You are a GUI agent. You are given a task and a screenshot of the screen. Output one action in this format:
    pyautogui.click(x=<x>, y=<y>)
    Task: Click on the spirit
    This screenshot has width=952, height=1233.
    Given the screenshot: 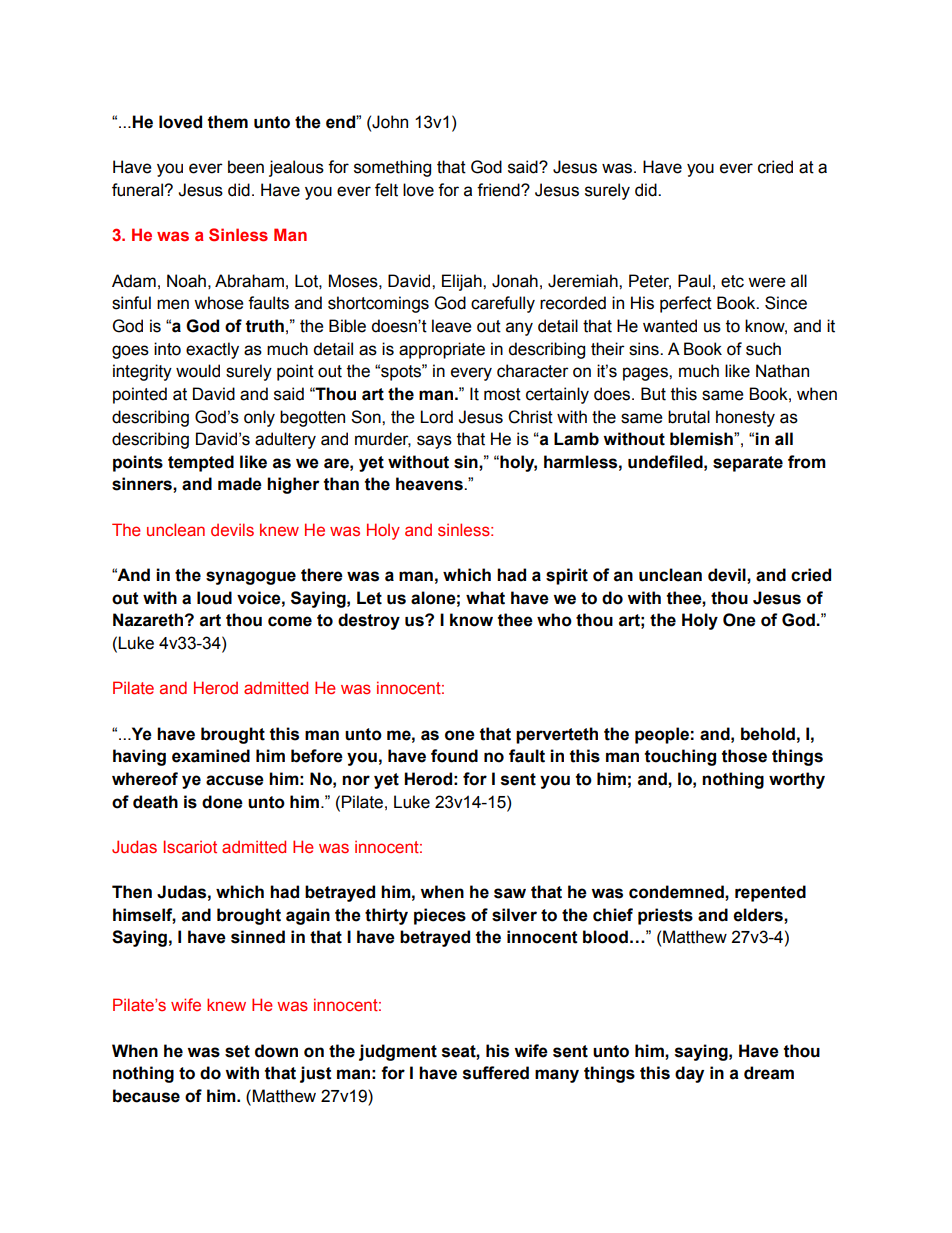 What is the action you would take?
    pyautogui.click(x=567, y=576)
